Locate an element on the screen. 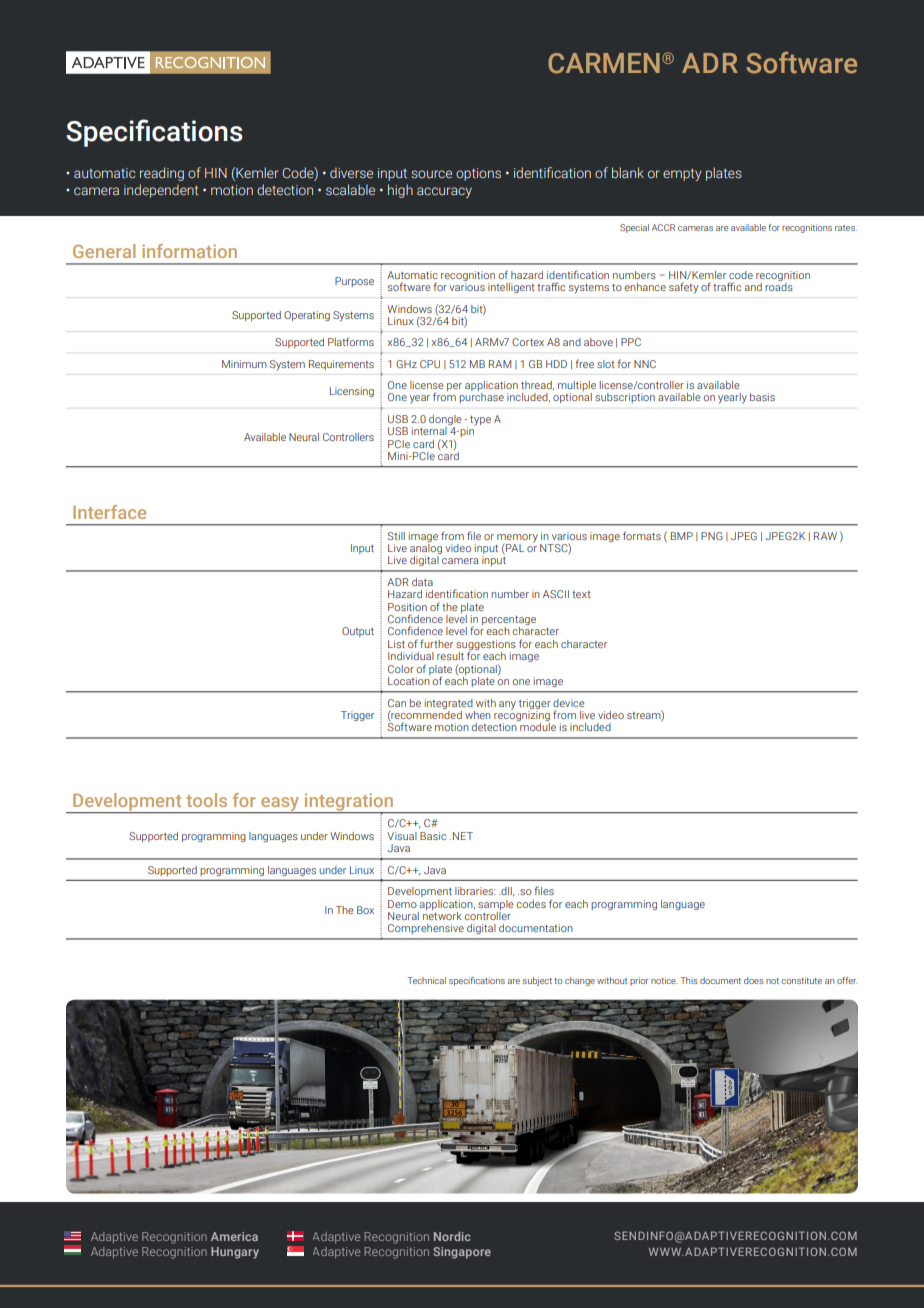 The image size is (924, 1308). Singapore is located at coordinates (462, 1253).
